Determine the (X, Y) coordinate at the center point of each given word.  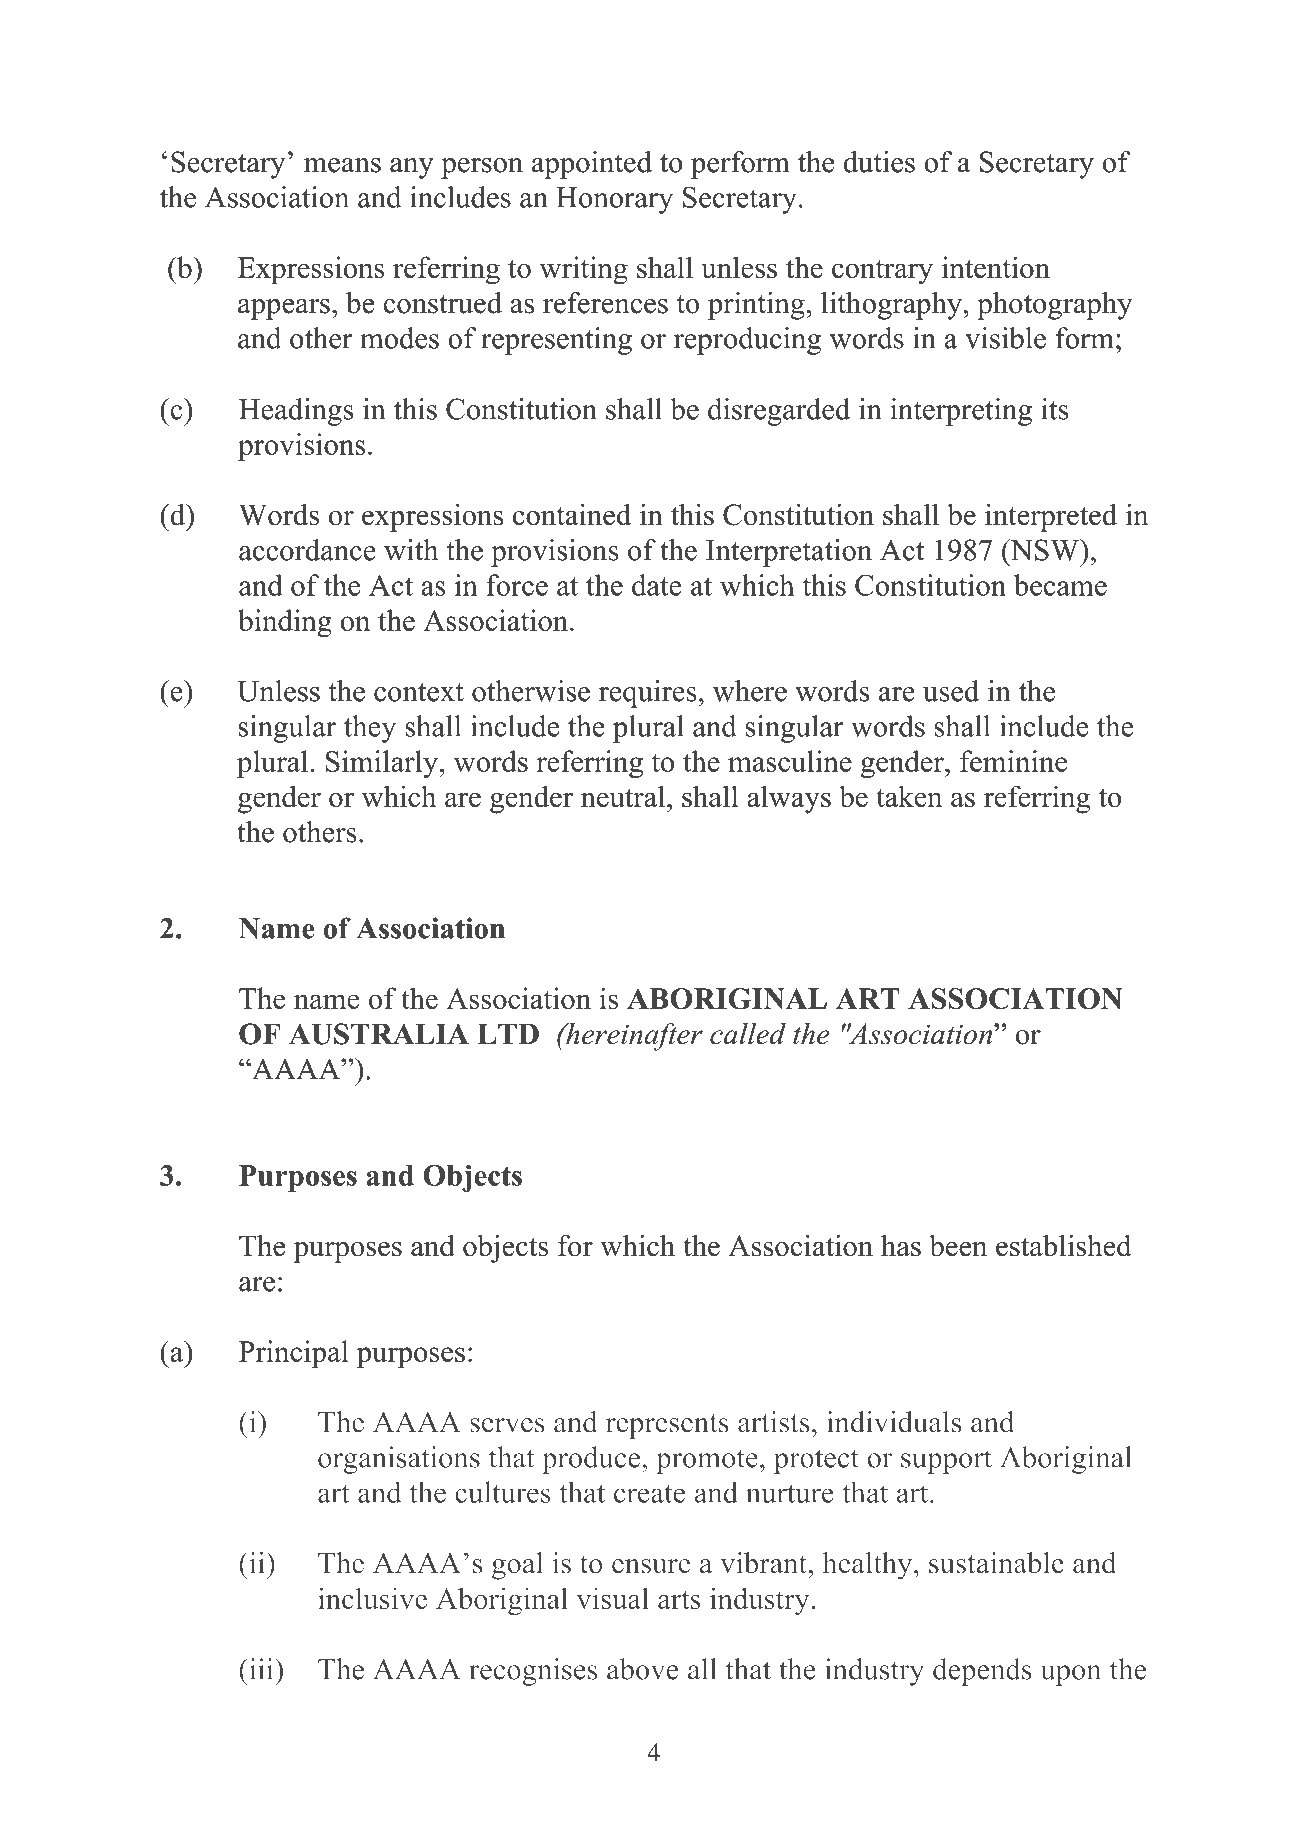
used (951, 691)
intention (996, 267)
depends (982, 1672)
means (342, 165)
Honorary (614, 200)
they (370, 729)
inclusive (372, 1598)
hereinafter (633, 1037)
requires (647, 694)
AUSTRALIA (379, 1034)
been (958, 1245)
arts (679, 1600)
